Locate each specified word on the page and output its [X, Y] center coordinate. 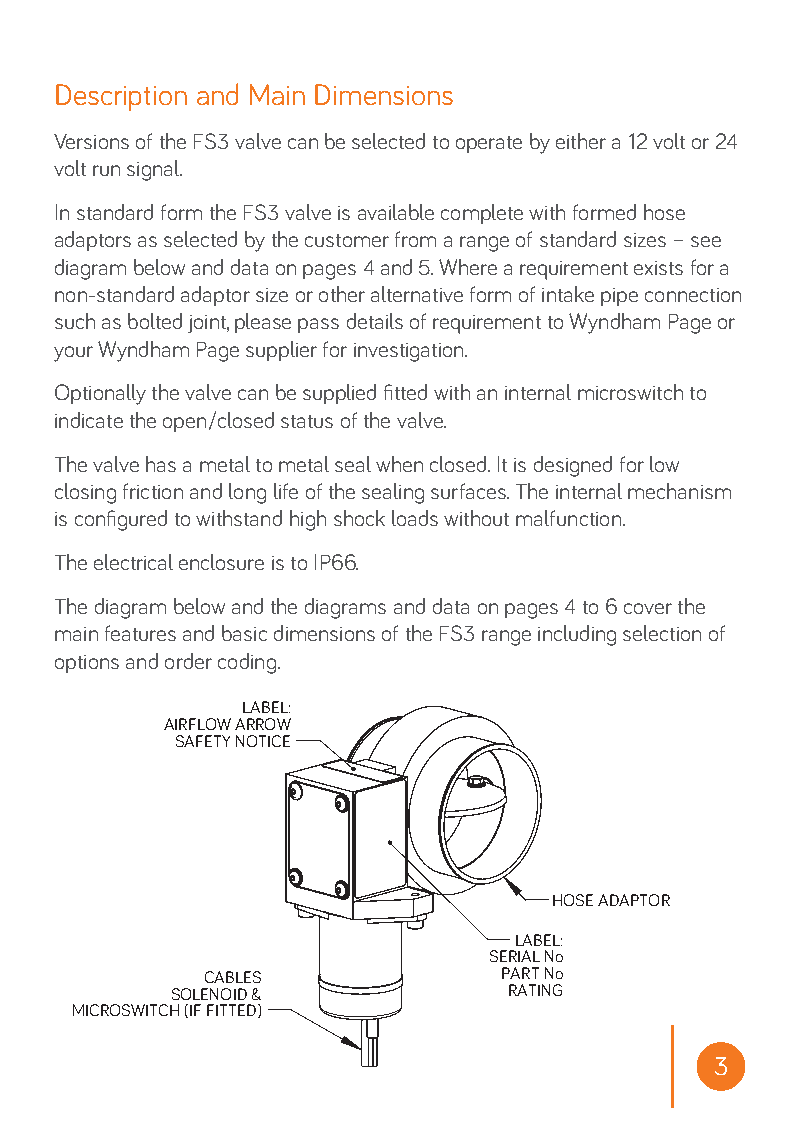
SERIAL [515, 956]
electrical [133, 562]
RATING [535, 990]
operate [489, 144]
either [581, 141]
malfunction [568, 518]
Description [121, 97]
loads [415, 518]
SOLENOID [209, 994]
